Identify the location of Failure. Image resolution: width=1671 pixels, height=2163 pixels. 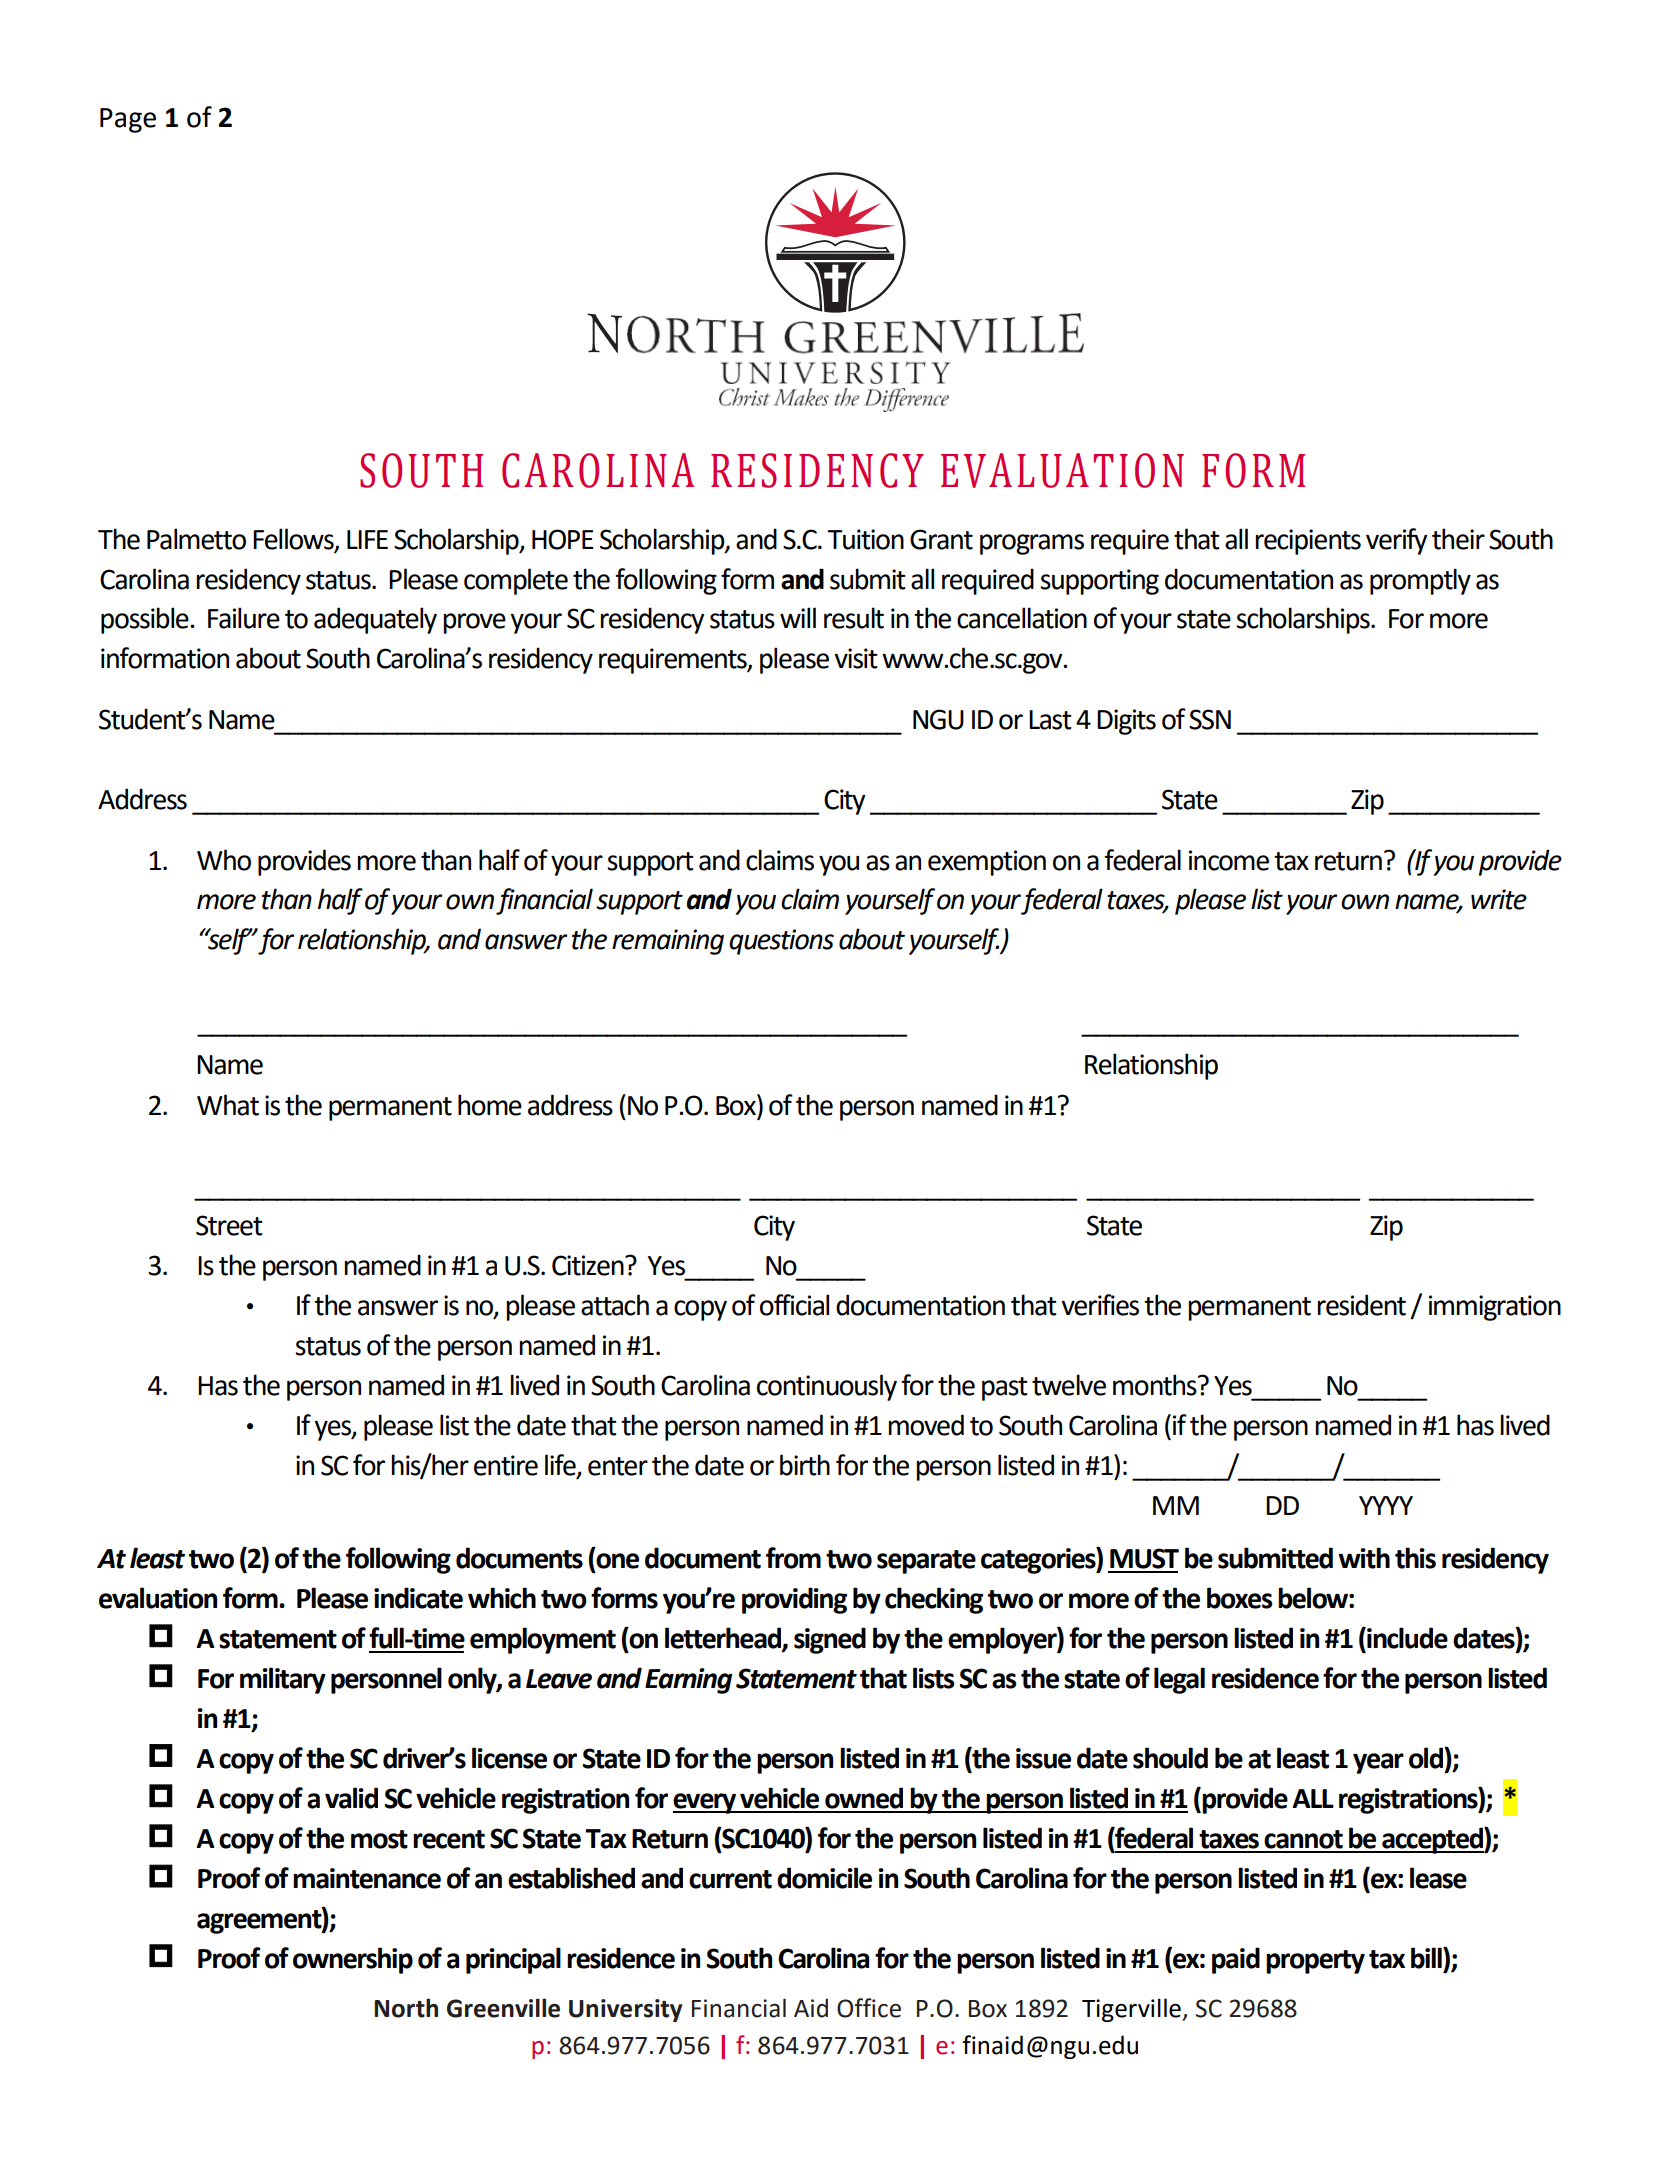
(244, 618).
